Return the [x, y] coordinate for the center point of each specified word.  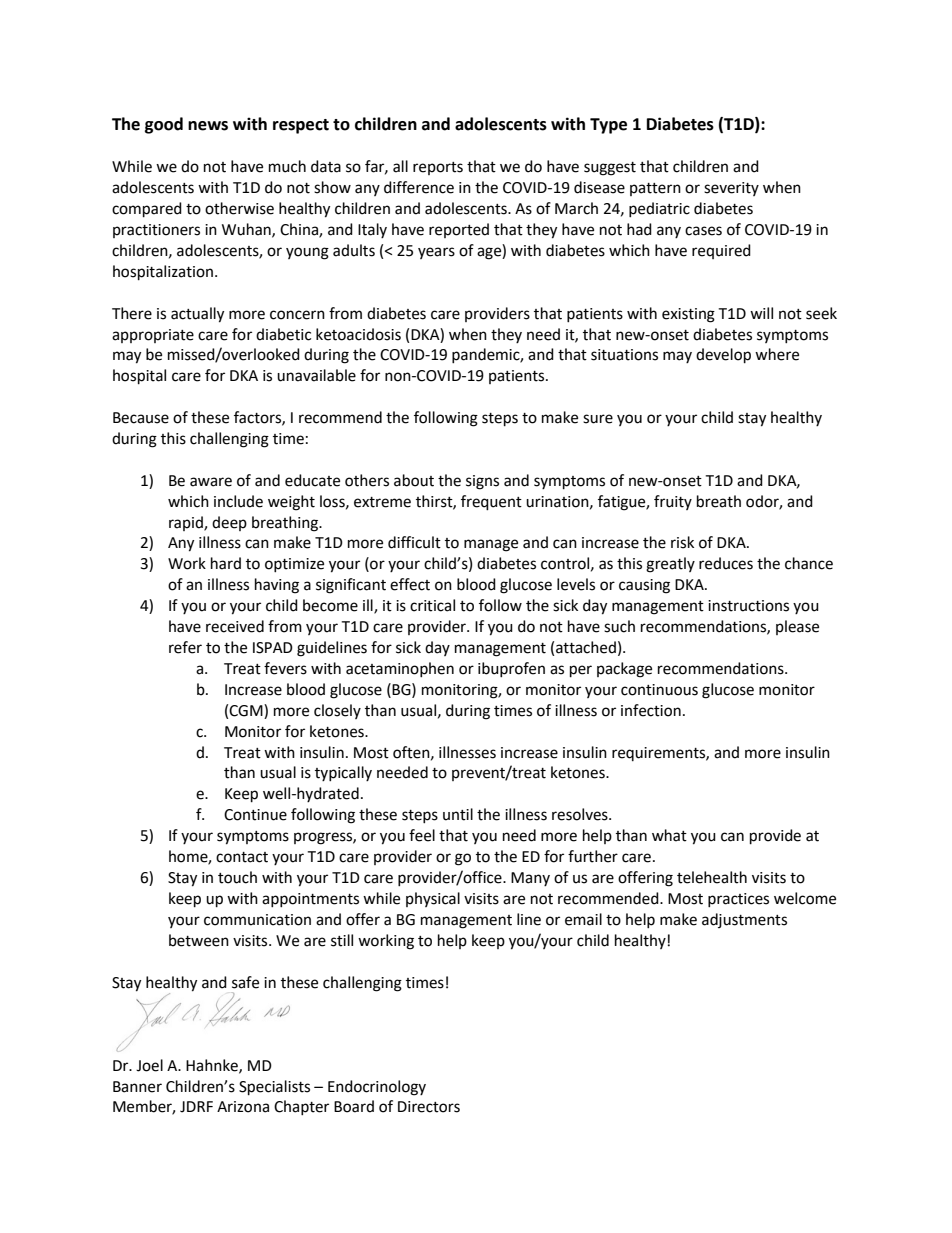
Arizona [243, 1107]
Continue [255, 815]
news [208, 126]
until [458, 814]
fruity [673, 502]
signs [482, 482]
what [669, 835]
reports [438, 168]
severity [731, 189]
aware [211, 482]
